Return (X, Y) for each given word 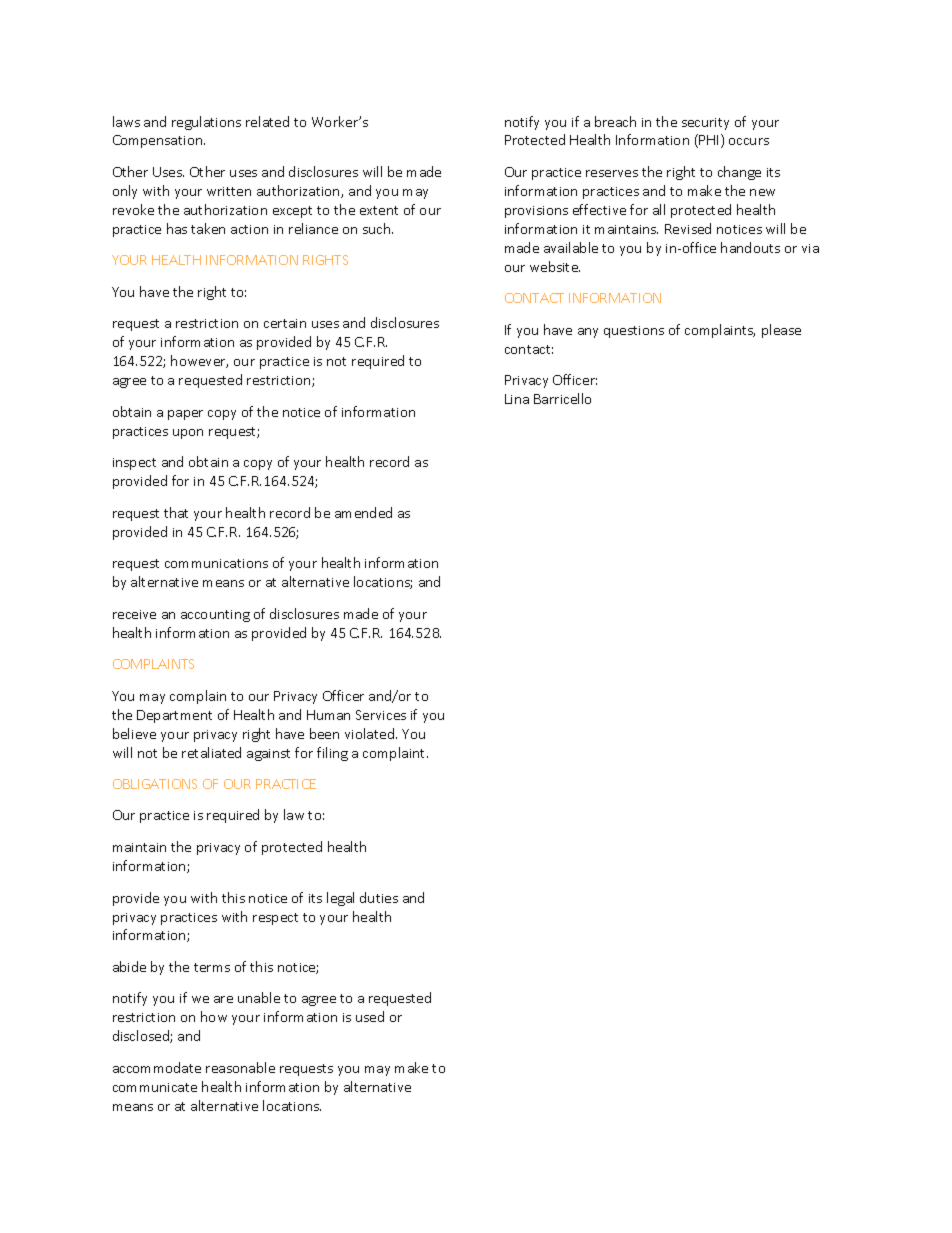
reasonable (240, 1067)
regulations (206, 123)
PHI (710, 141)
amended (363, 512)
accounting (215, 616)
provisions (536, 212)
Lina (517, 399)
